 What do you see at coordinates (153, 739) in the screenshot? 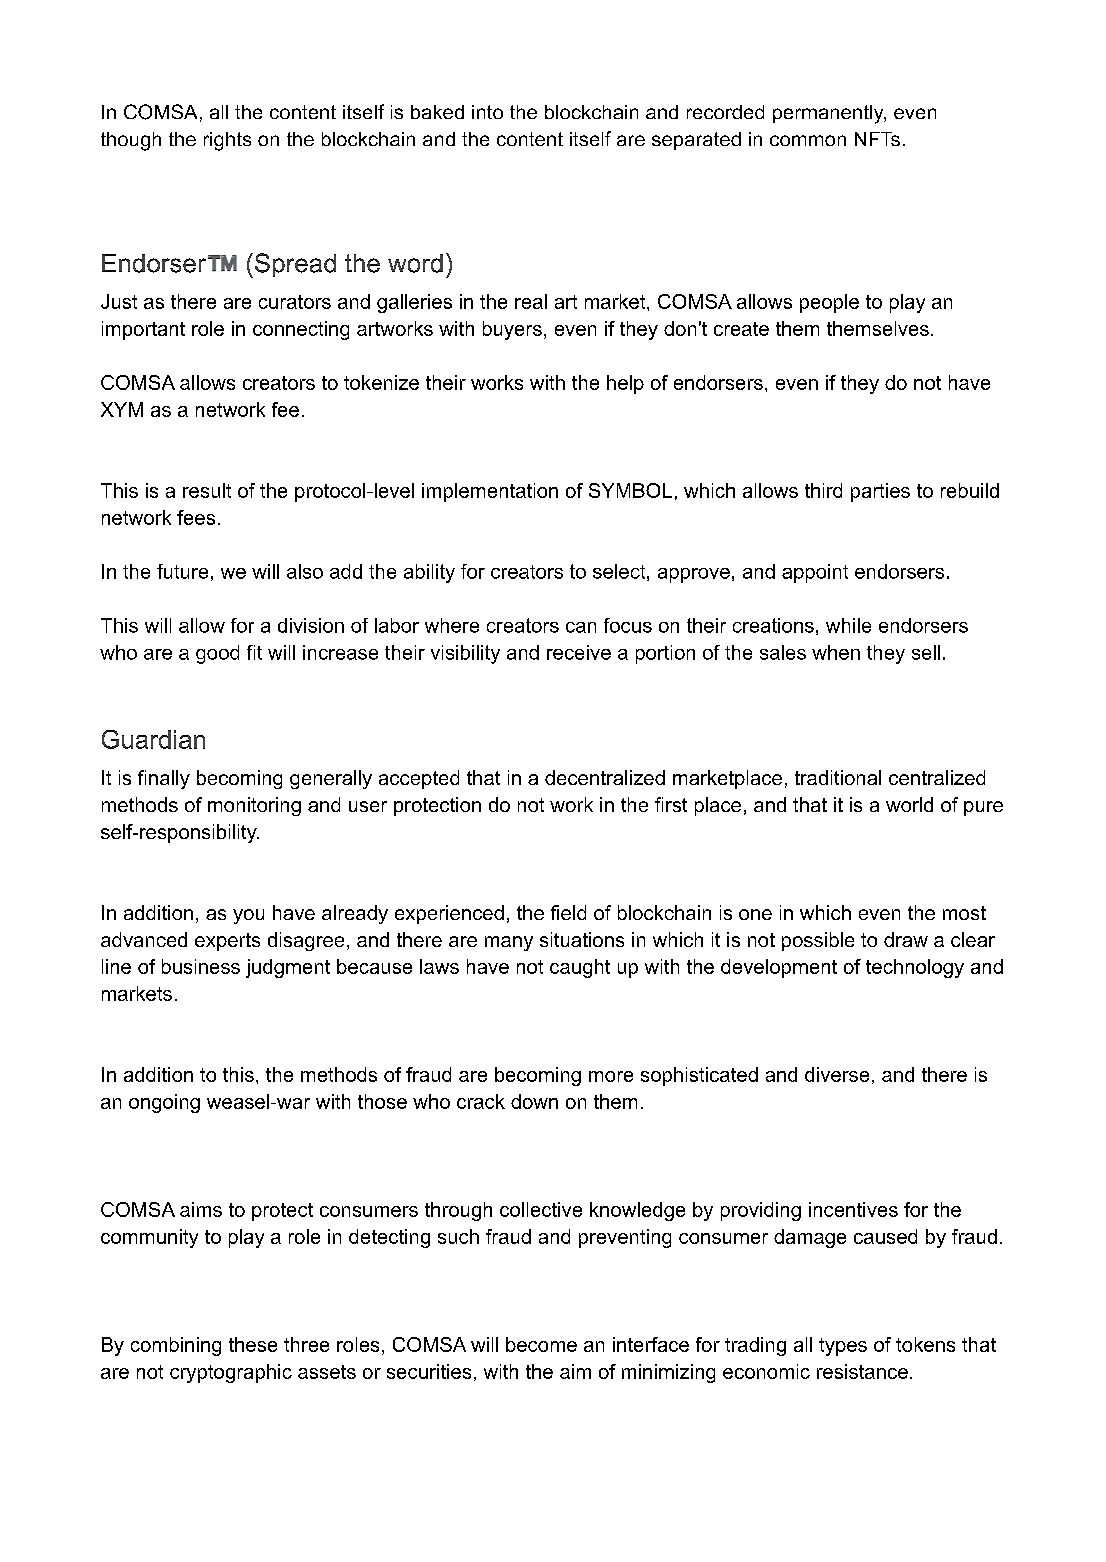
I see `Guardian` at bounding box center [153, 739].
